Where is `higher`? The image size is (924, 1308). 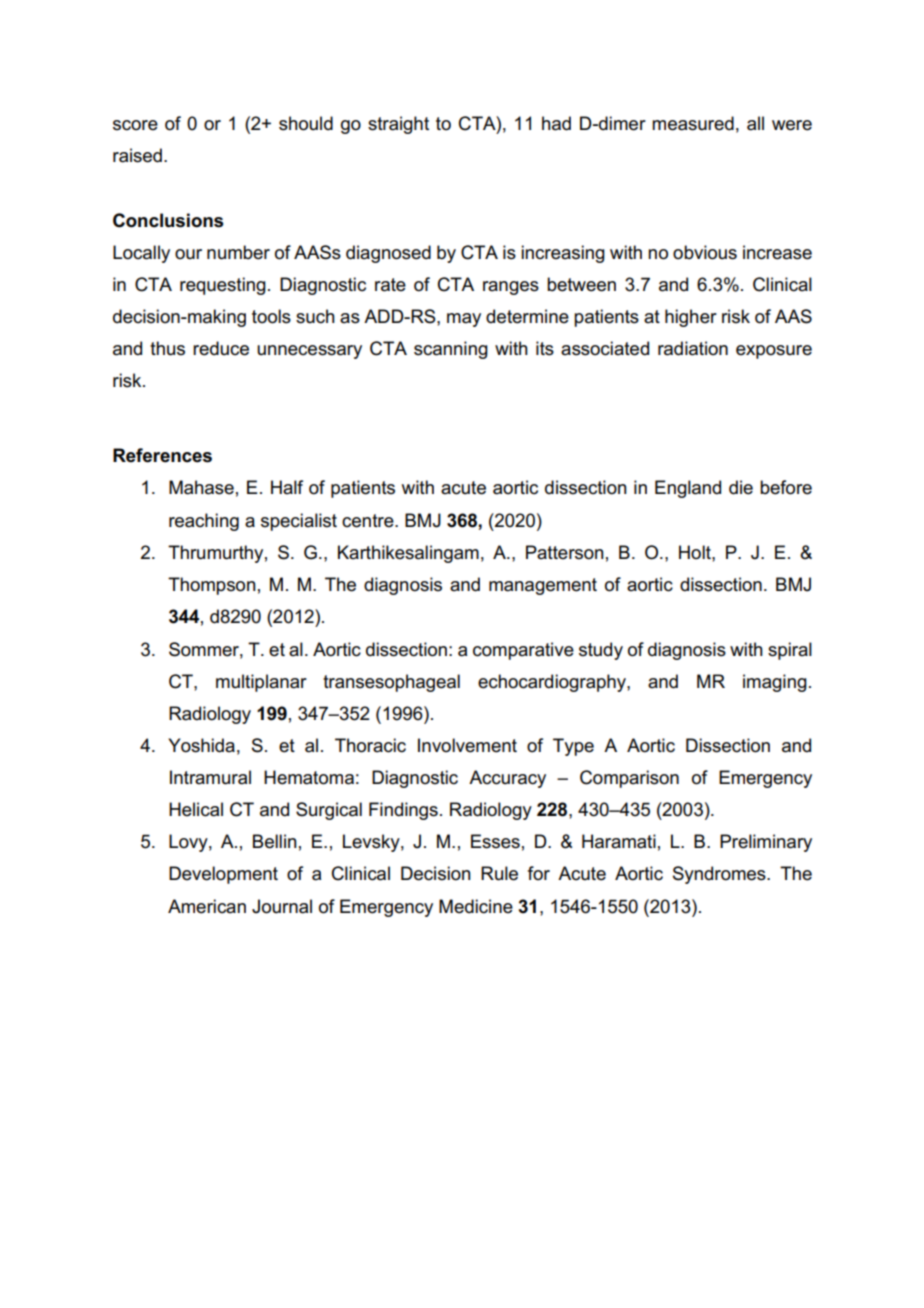
higher is located at coordinates (691, 318).
